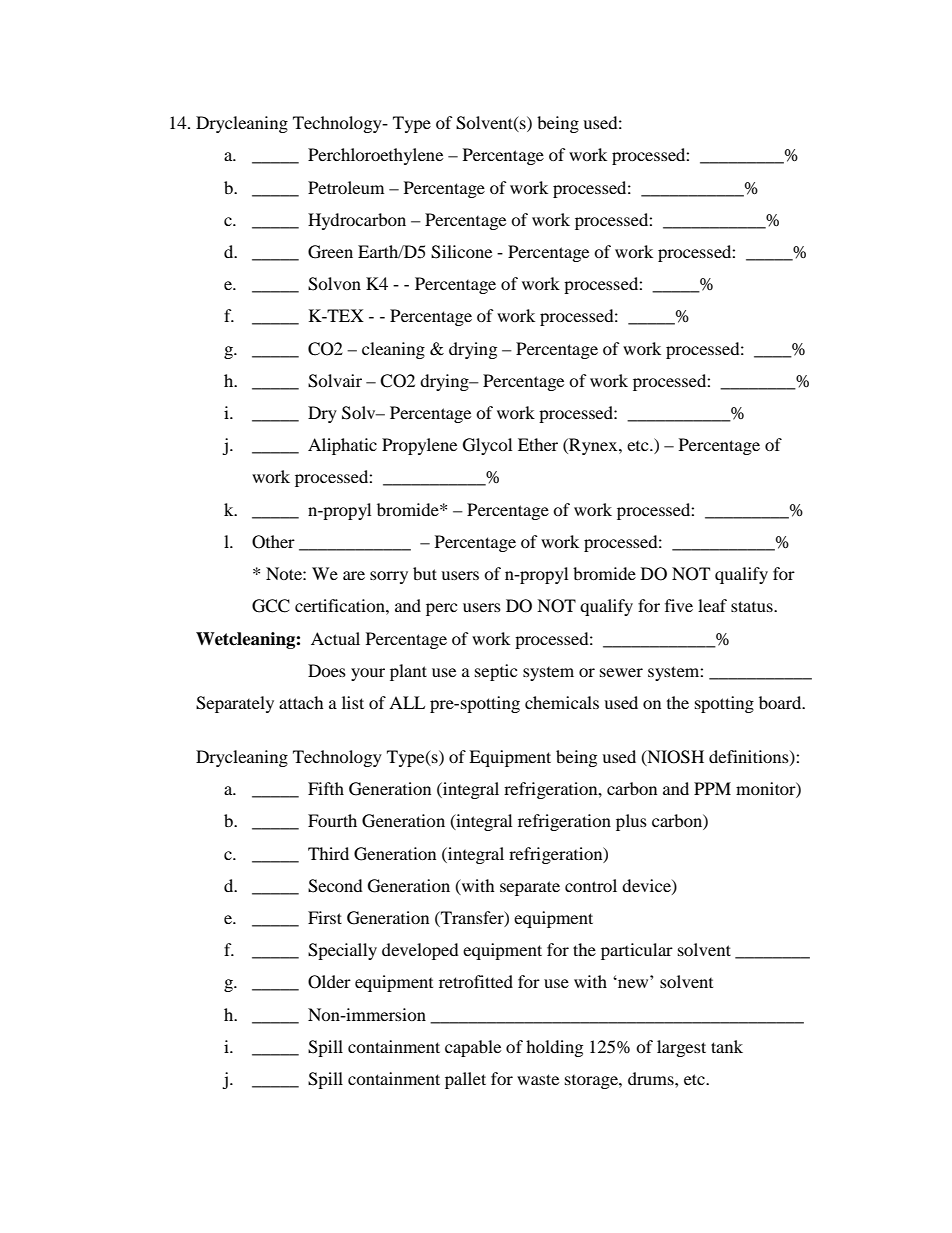  I want to click on PPM, so click(712, 788).
